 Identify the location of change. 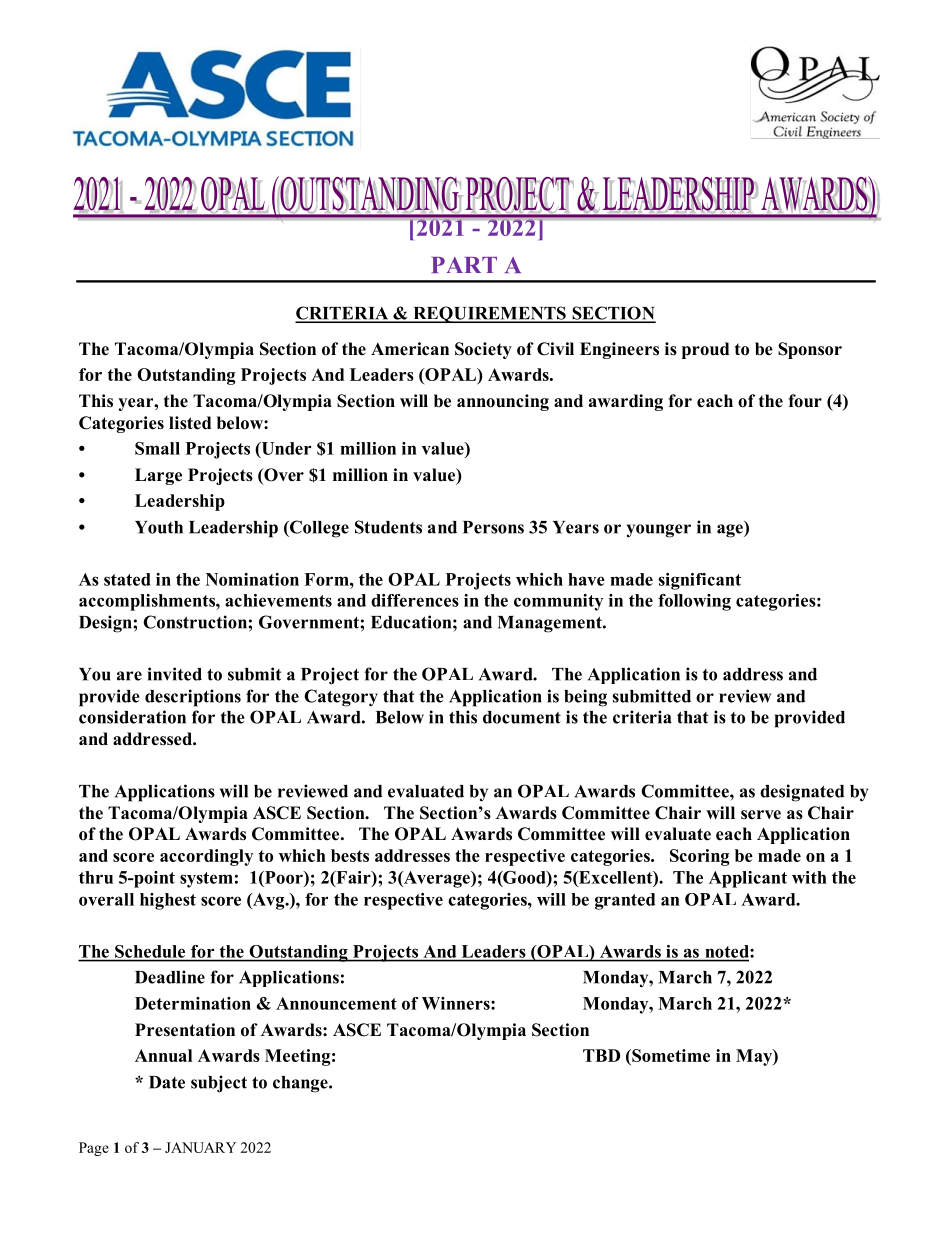
(301, 1084).
